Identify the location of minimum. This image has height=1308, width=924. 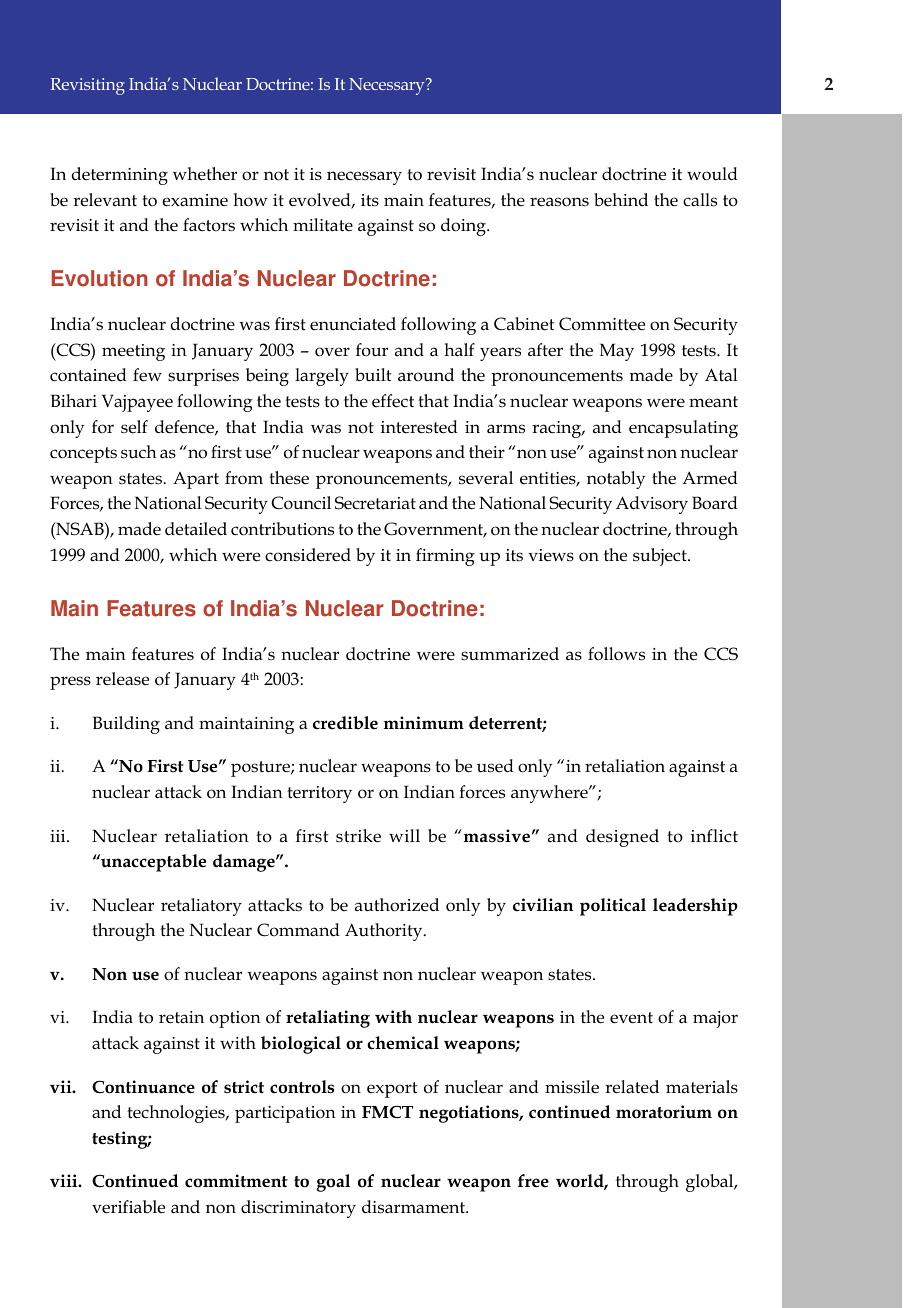
(424, 723).
